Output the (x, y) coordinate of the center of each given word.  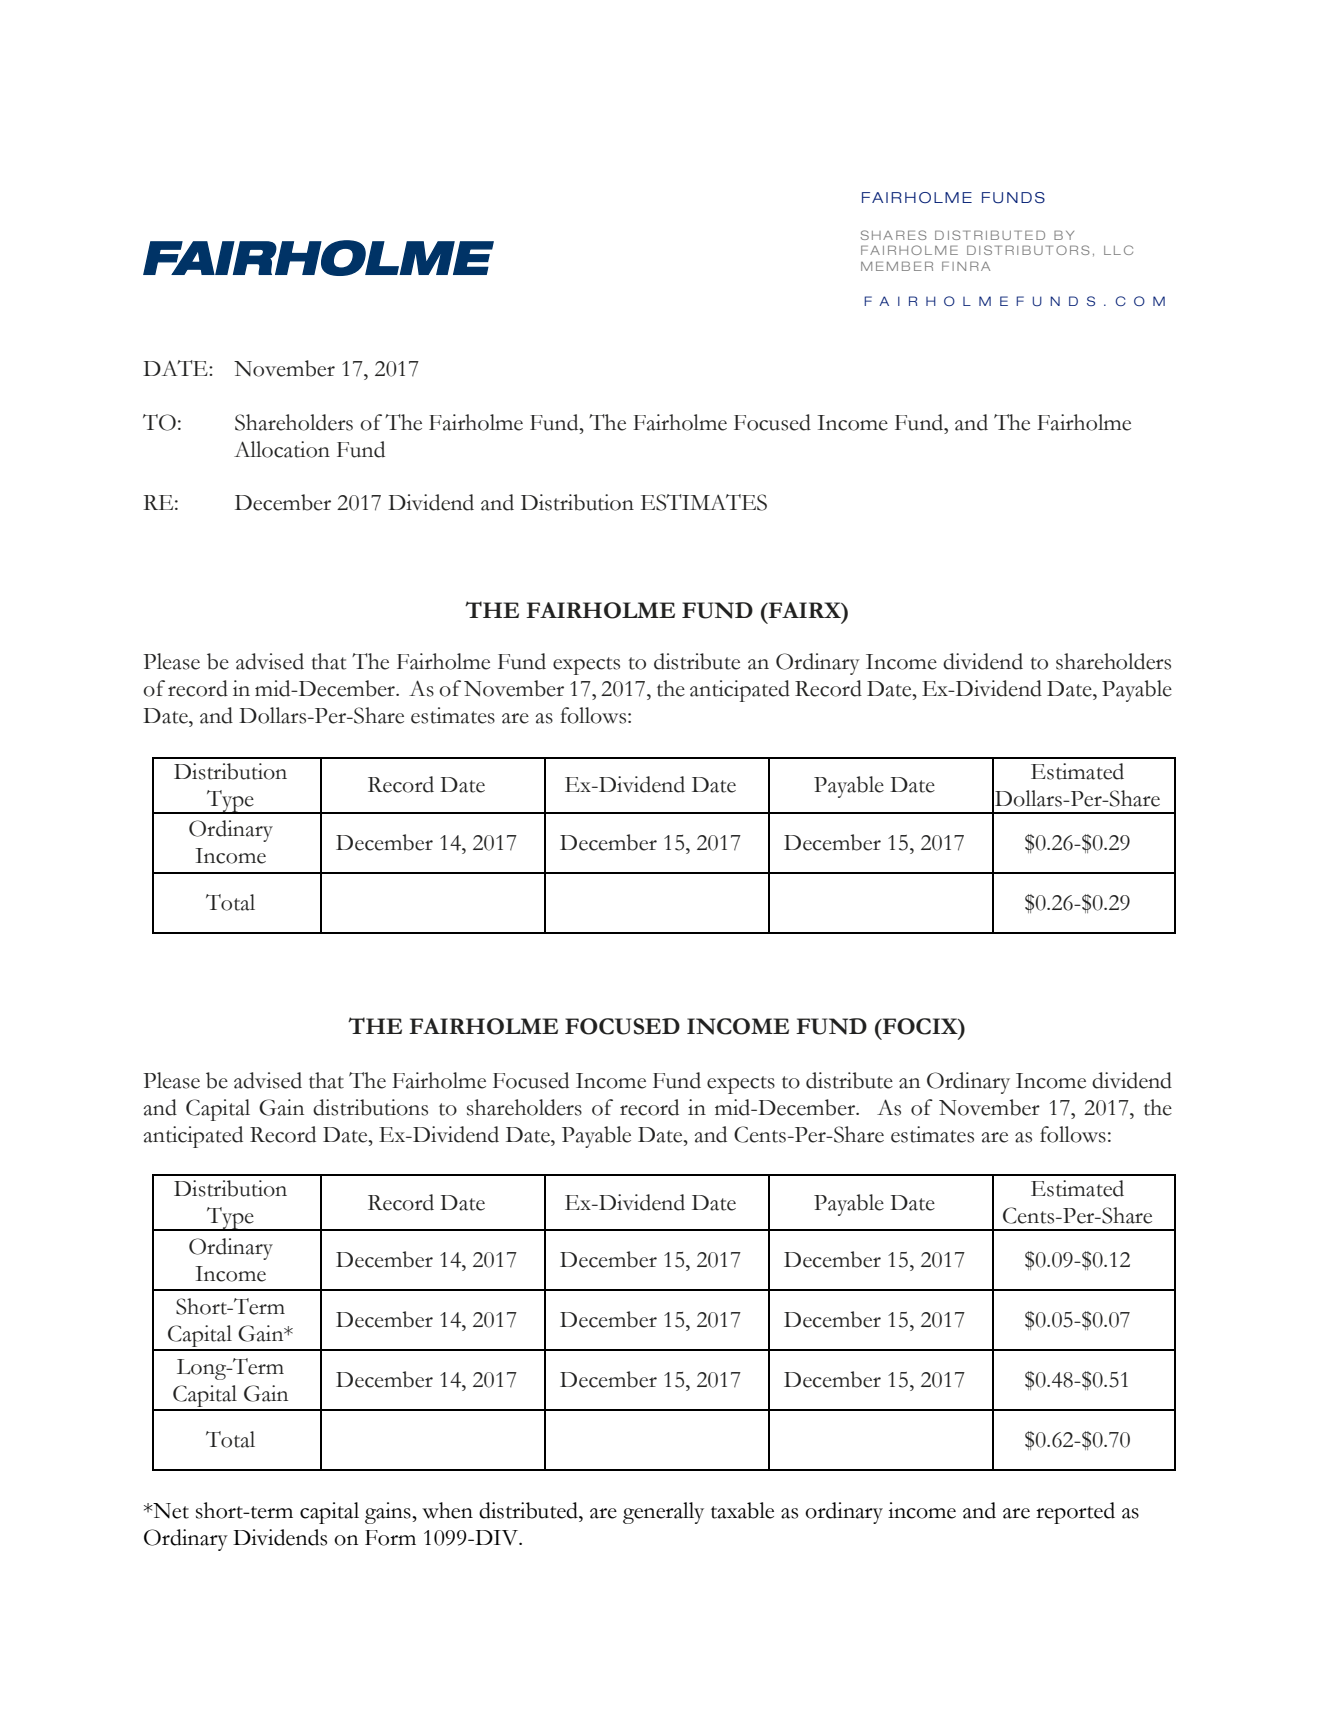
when (447, 1510)
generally (663, 1513)
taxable (742, 1510)
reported (1075, 1513)
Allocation (282, 449)
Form (390, 1538)
